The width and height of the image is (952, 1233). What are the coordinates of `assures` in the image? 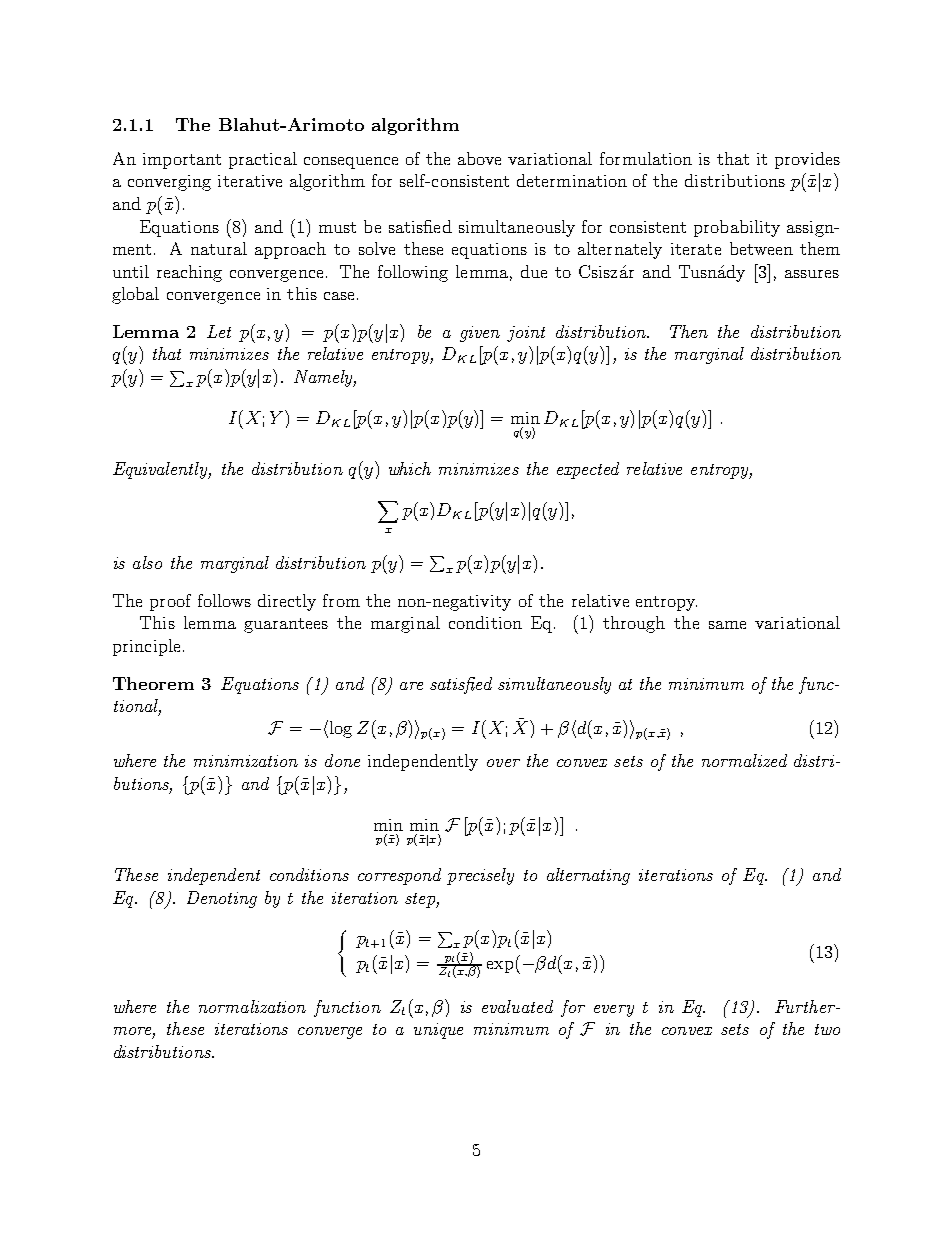 It's located at (812, 274).
